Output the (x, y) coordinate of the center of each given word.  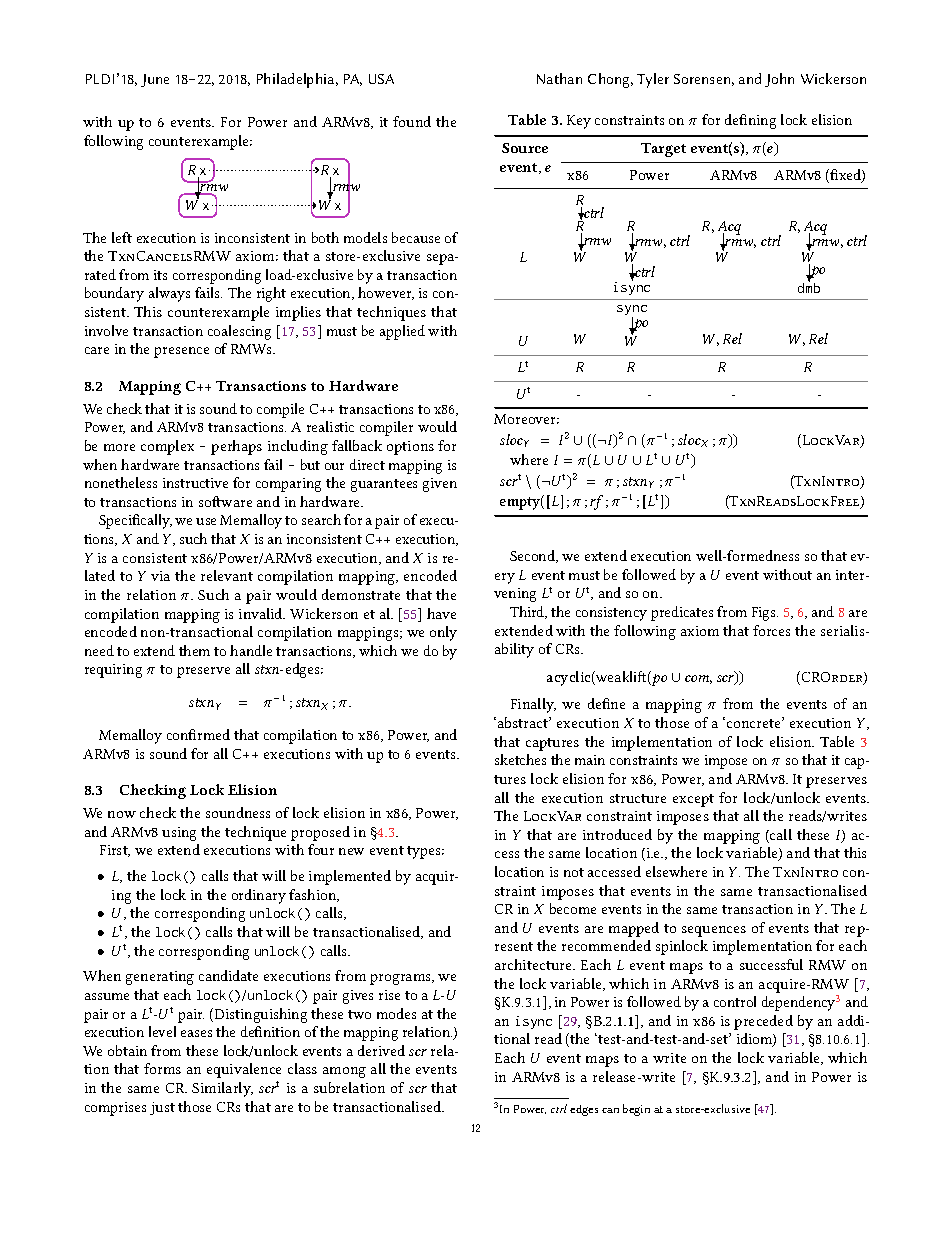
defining (750, 121)
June (155, 80)
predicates (682, 613)
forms (162, 1068)
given (440, 485)
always (169, 294)
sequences (714, 931)
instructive (195, 483)
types (425, 852)
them (194, 650)
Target (663, 150)
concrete (755, 722)
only (443, 633)
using (179, 834)
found (412, 121)
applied (402, 332)
